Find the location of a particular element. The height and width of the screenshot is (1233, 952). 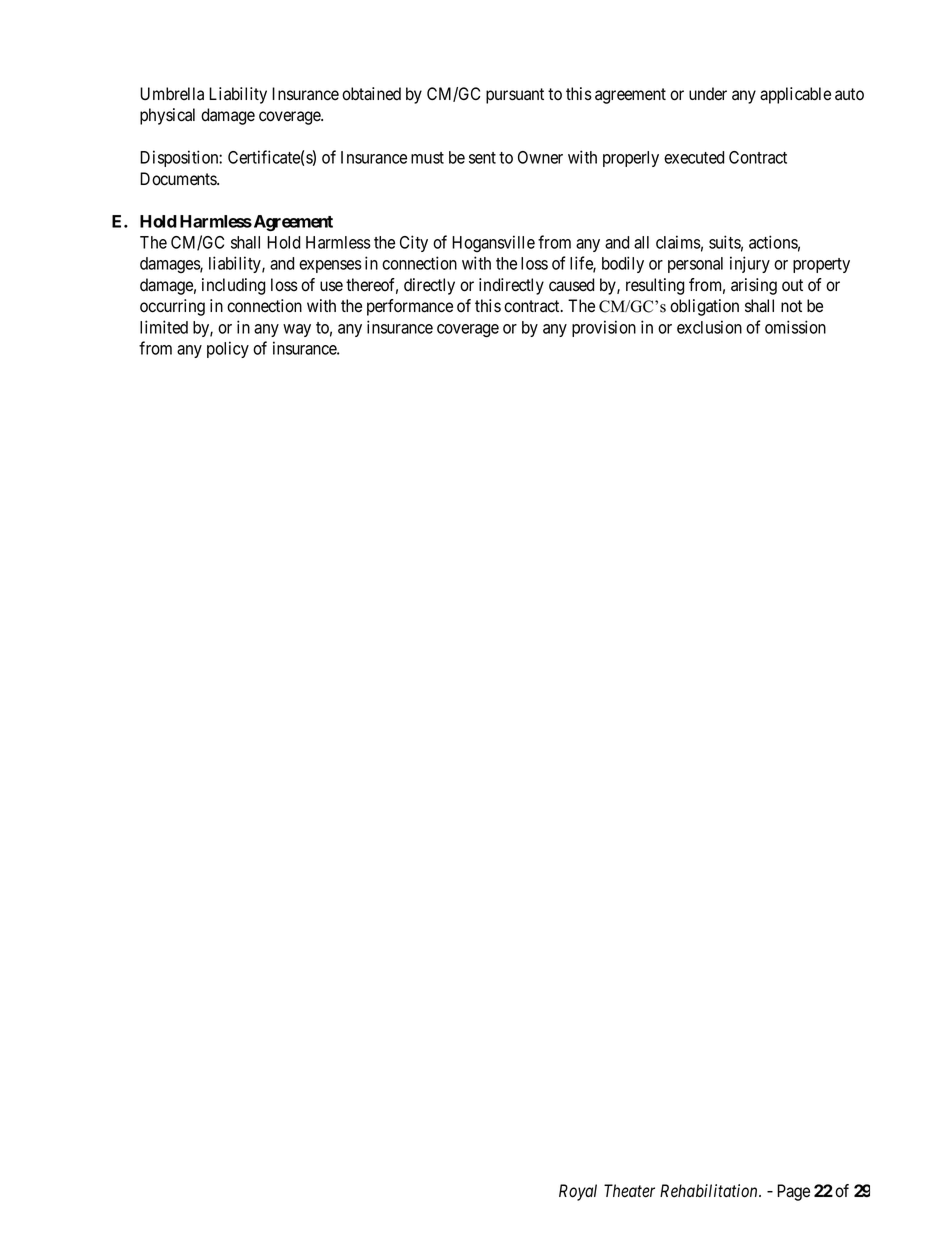

Royal is located at coordinates (578, 1192).
